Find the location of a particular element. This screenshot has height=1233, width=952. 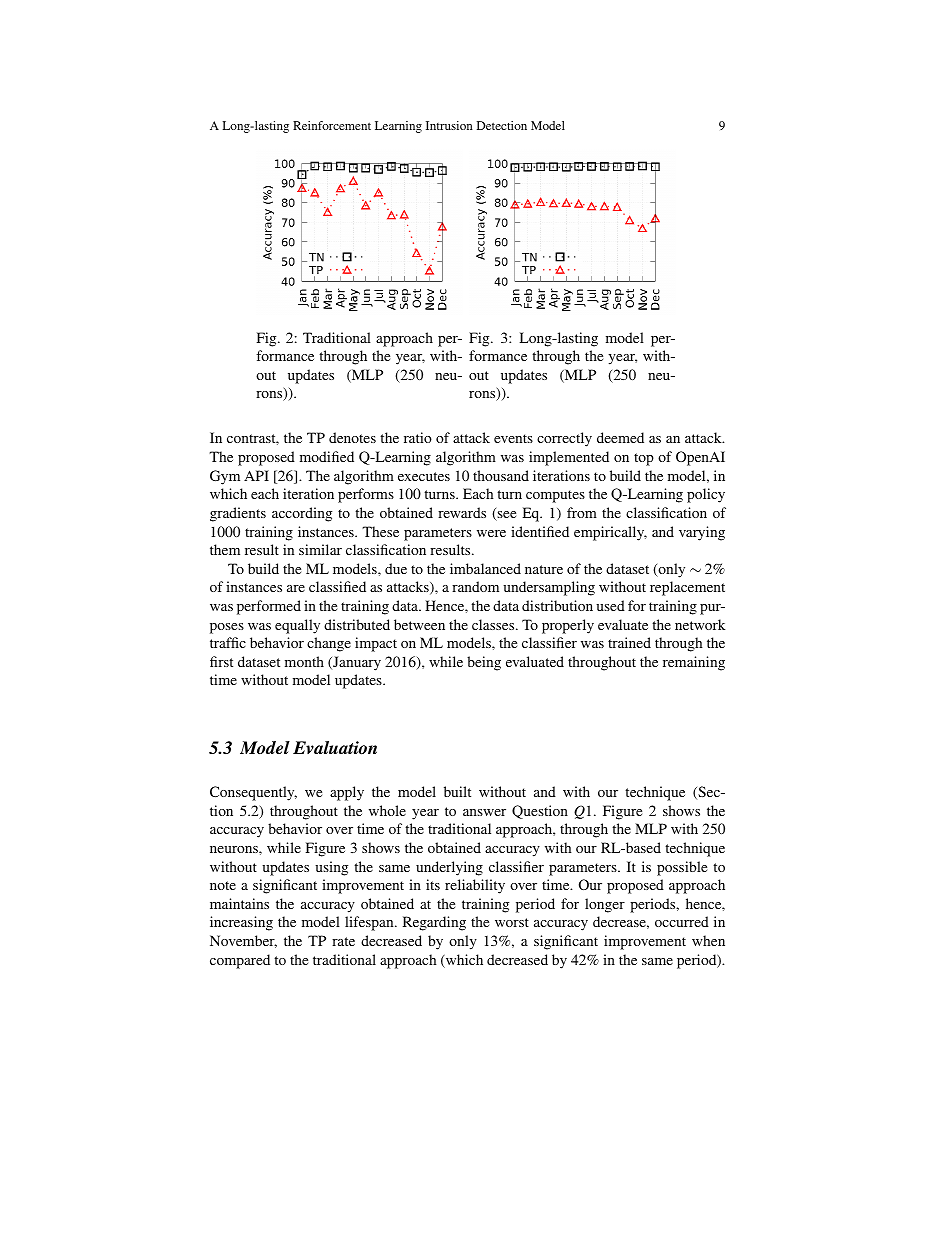

Intrusion is located at coordinates (449, 125).
